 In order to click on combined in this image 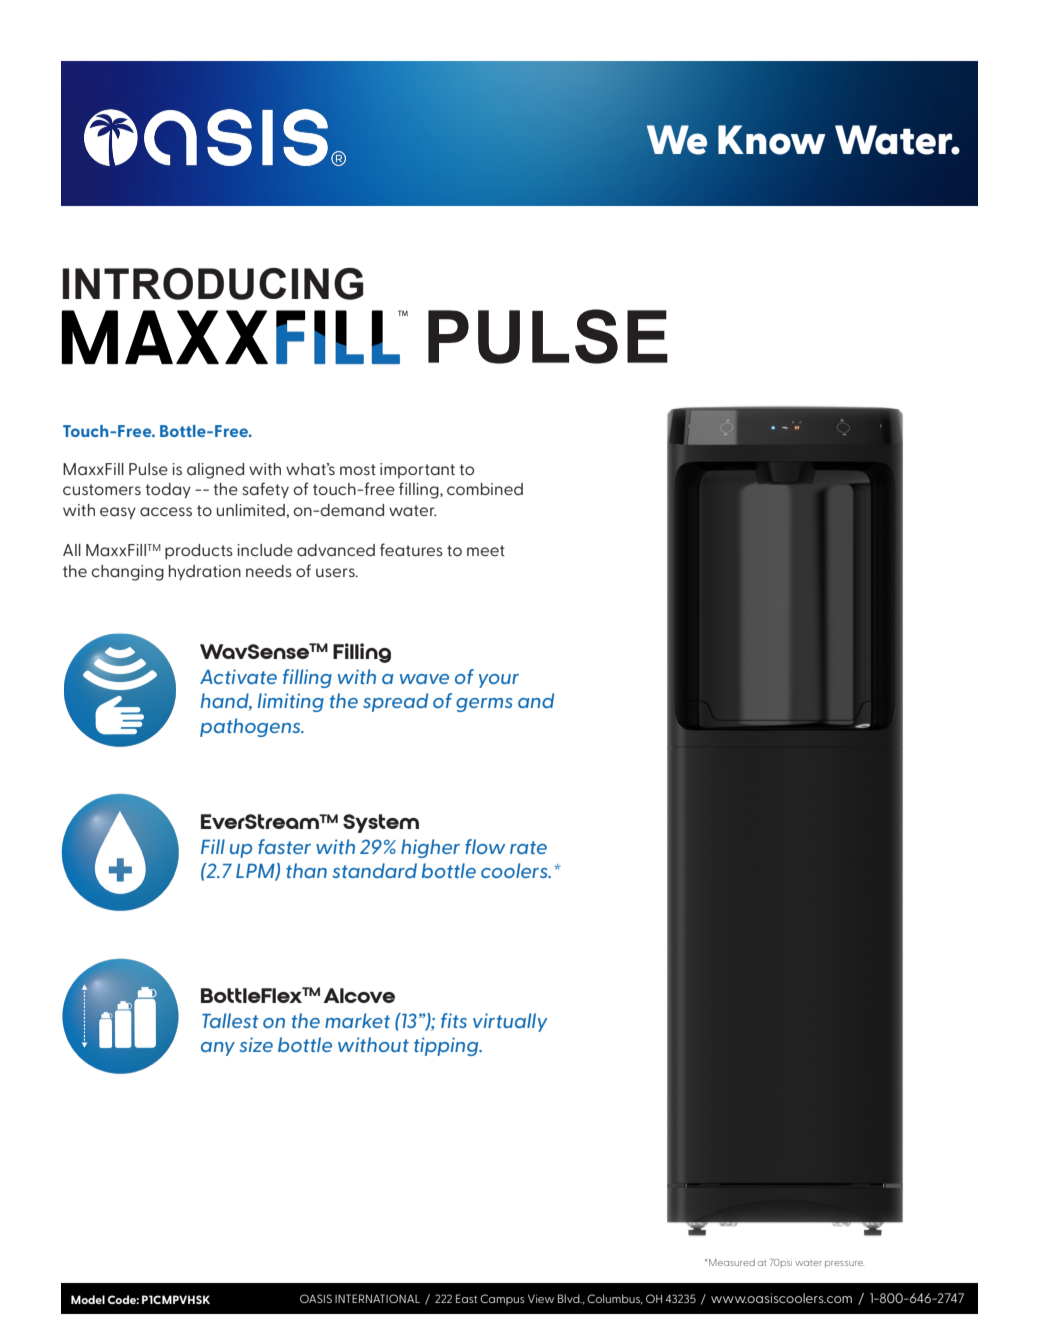, I will do `click(485, 489)`.
